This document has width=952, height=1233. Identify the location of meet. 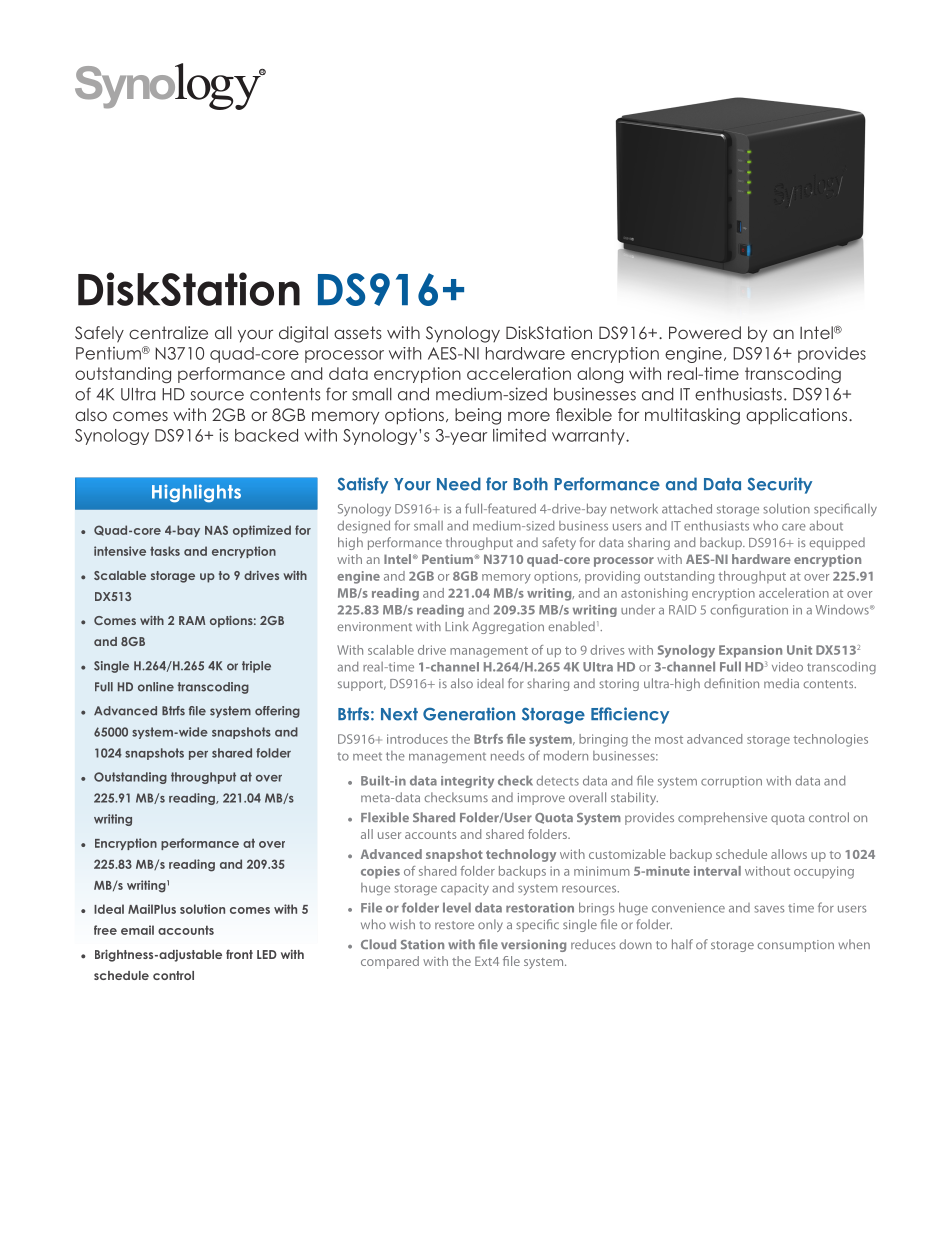
(367, 756).
